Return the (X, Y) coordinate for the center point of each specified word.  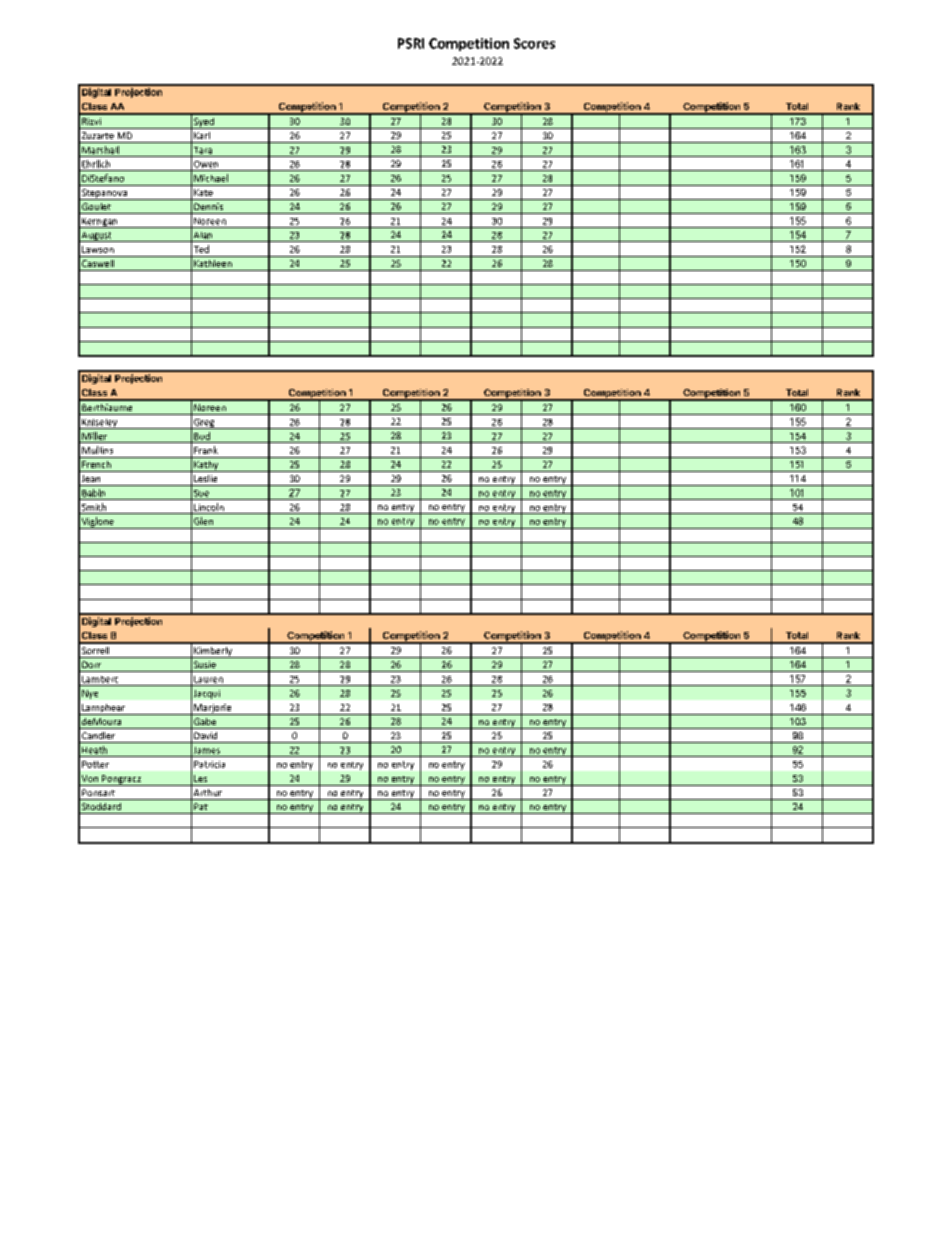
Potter (95, 764)
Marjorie (213, 709)
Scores (534, 43)
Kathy (206, 466)
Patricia (209, 764)
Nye (90, 694)
